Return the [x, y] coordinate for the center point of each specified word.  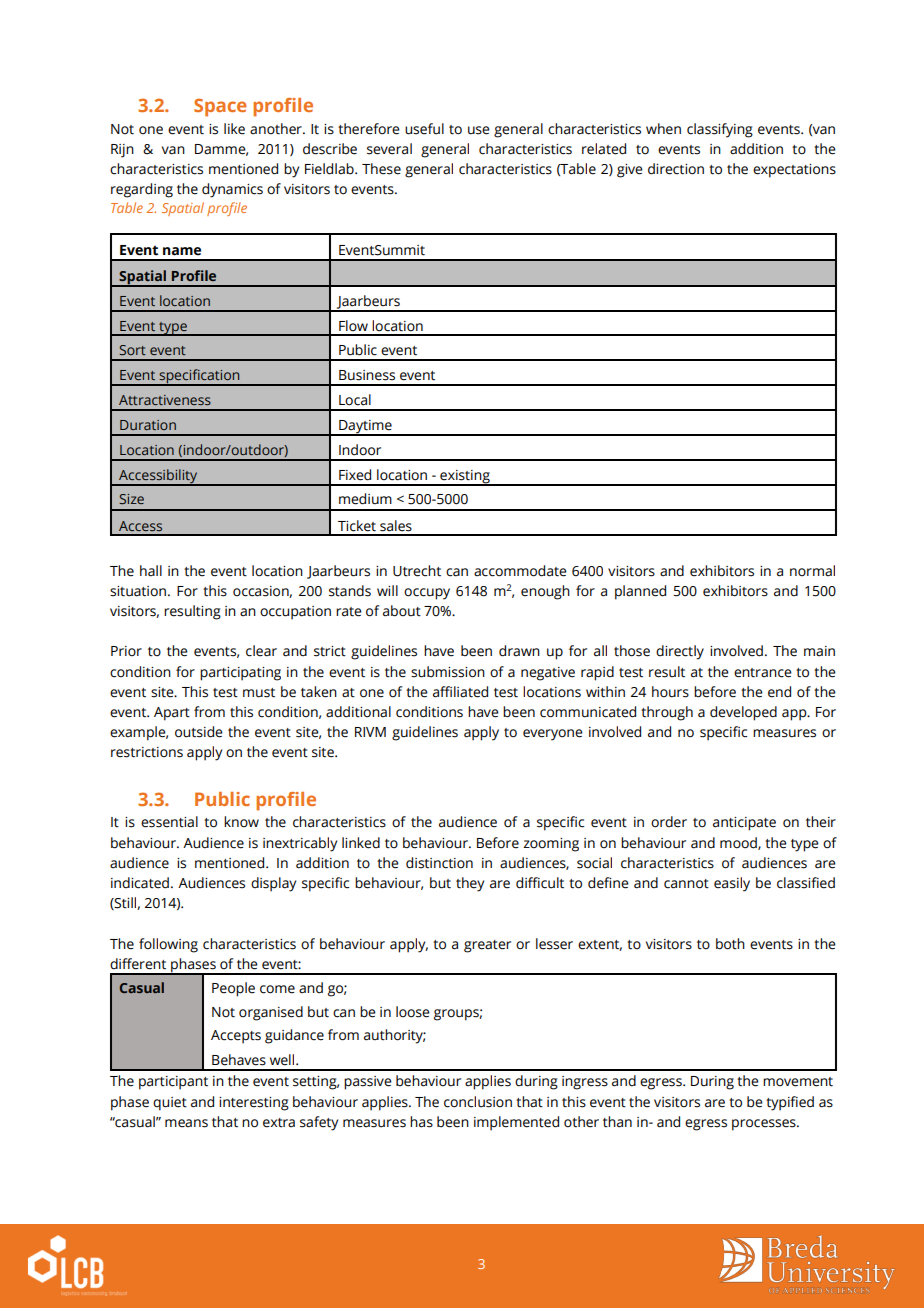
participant [173, 1083]
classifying [720, 130]
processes [765, 1125]
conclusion [478, 1102]
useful [424, 129]
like [234, 129]
